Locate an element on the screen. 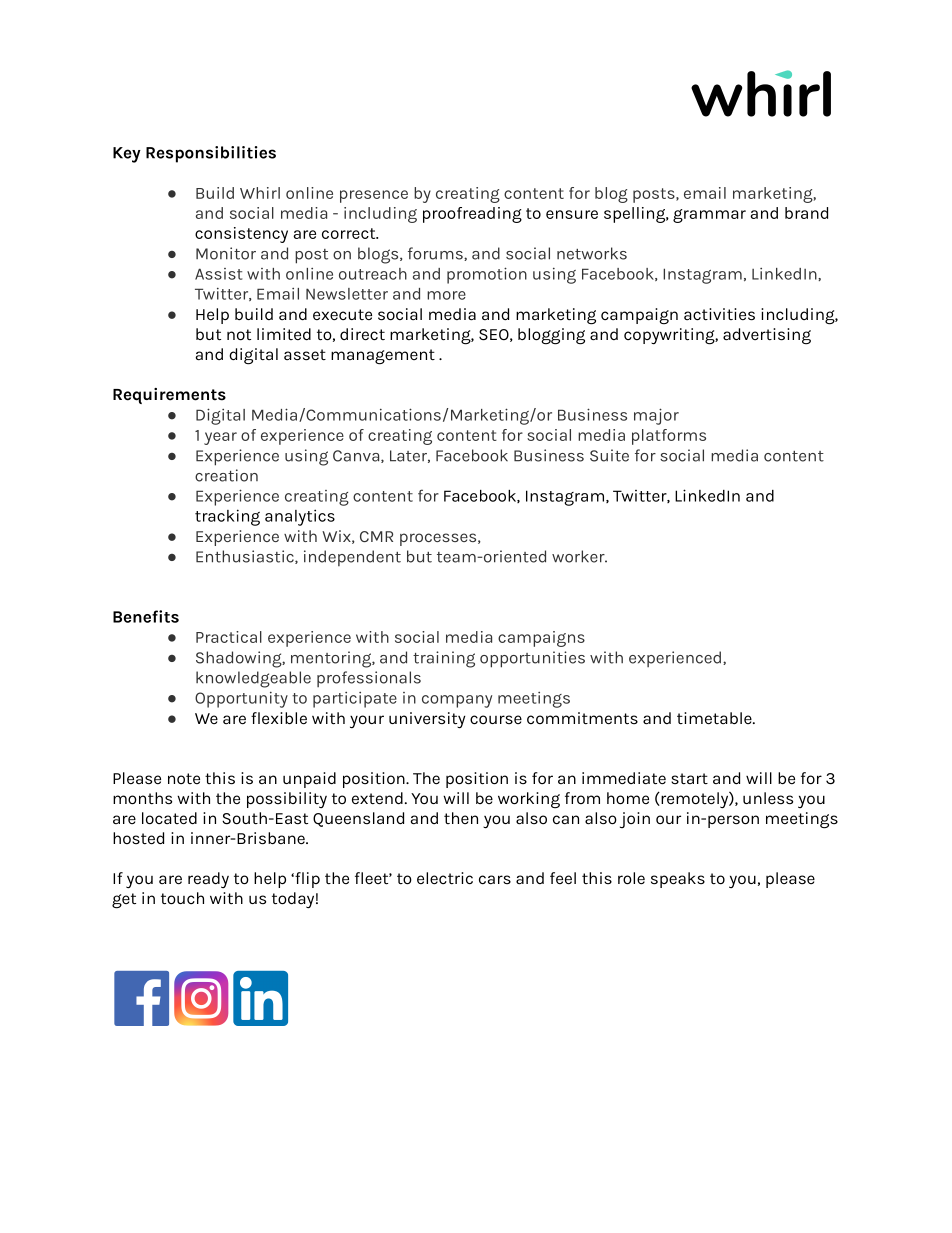  note is located at coordinates (184, 778).
